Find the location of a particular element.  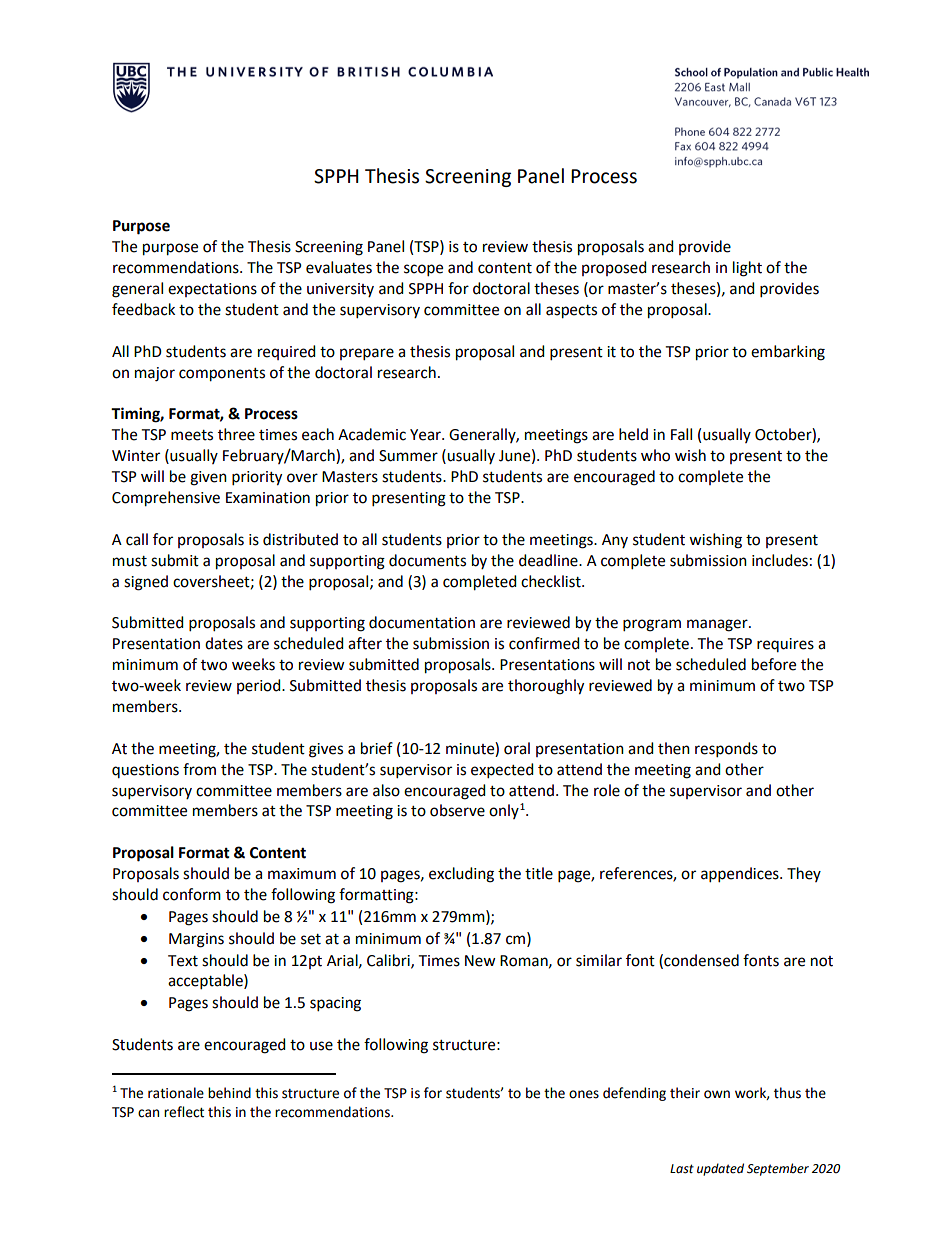

scope is located at coordinates (423, 270).
